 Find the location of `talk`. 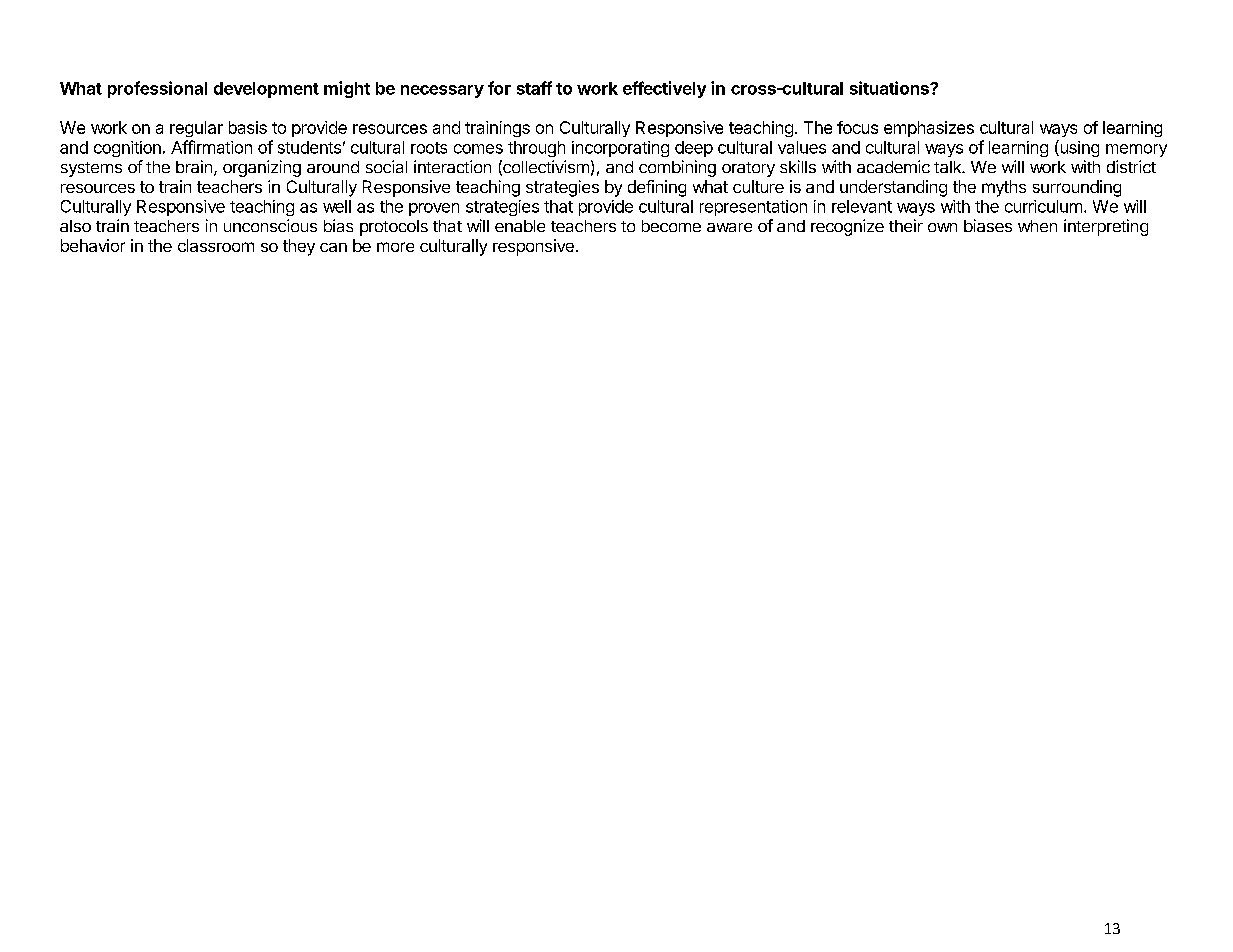

talk is located at coordinates (949, 167).
